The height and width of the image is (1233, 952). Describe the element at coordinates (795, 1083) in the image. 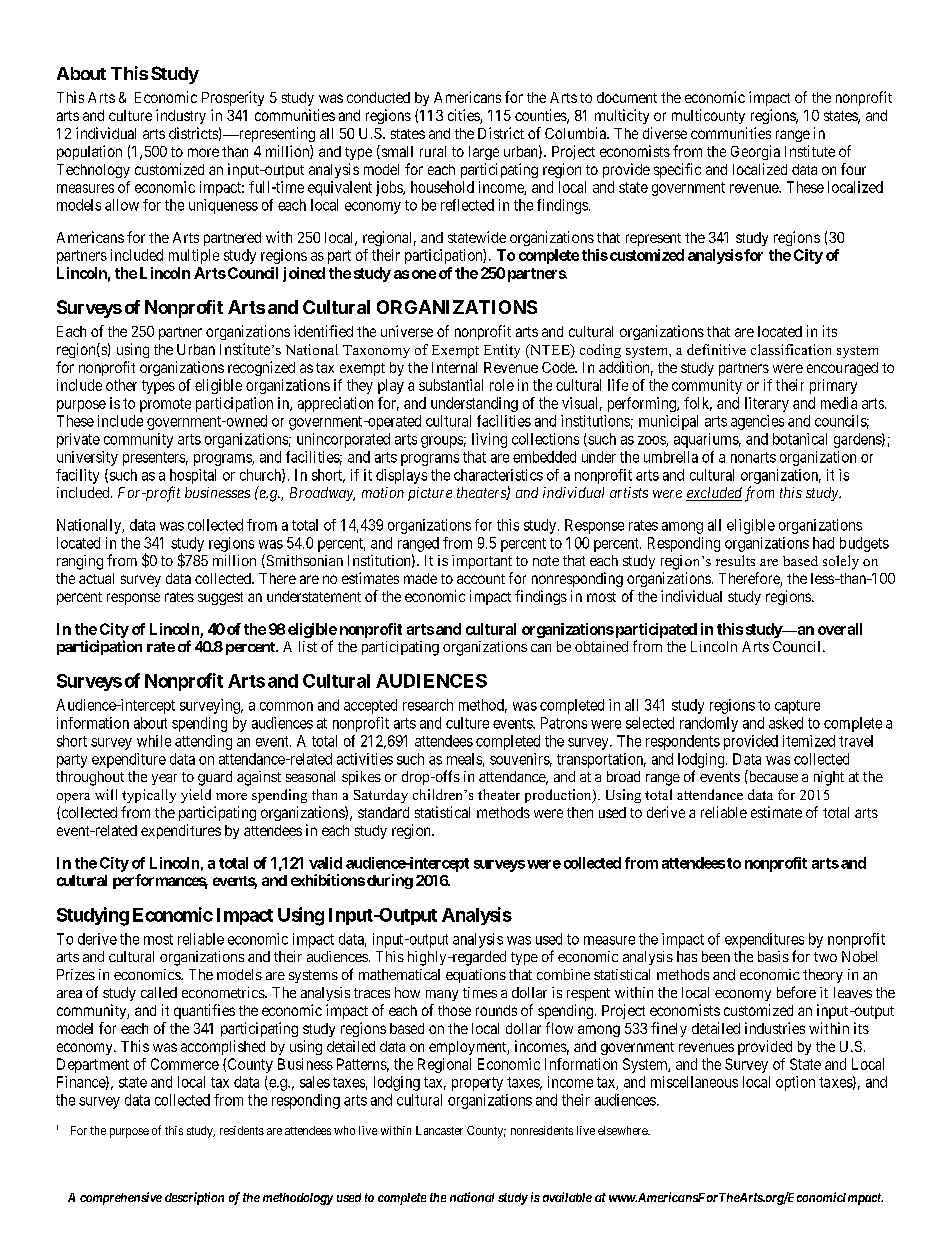

I see `option` at that location.
